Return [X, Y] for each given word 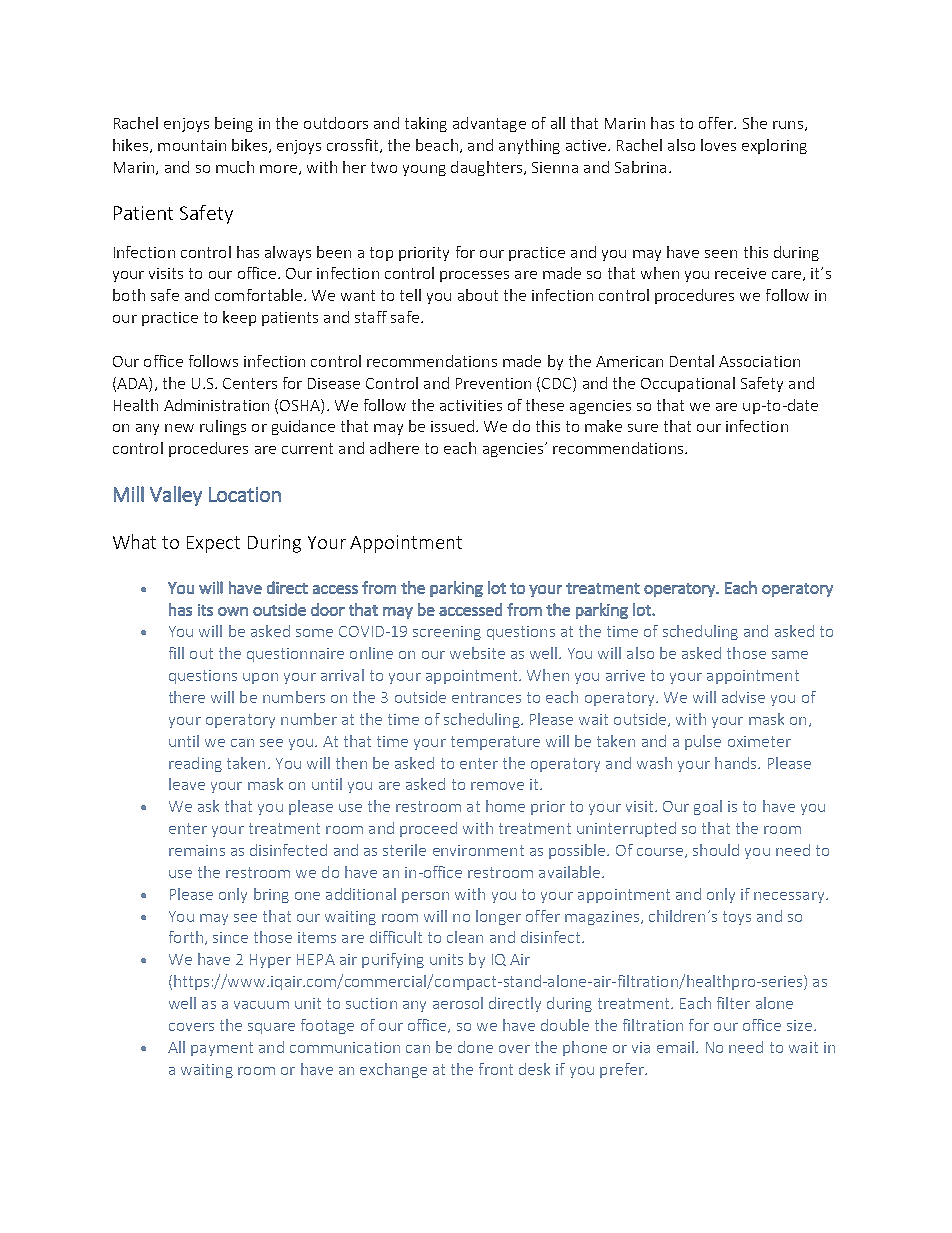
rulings [223, 427]
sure [643, 428]
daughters [486, 168]
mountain [192, 145]
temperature [495, 743]
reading [195, 764]
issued [452, 426]
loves [718, 145]
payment [222, 1049]
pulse [703, 742]
